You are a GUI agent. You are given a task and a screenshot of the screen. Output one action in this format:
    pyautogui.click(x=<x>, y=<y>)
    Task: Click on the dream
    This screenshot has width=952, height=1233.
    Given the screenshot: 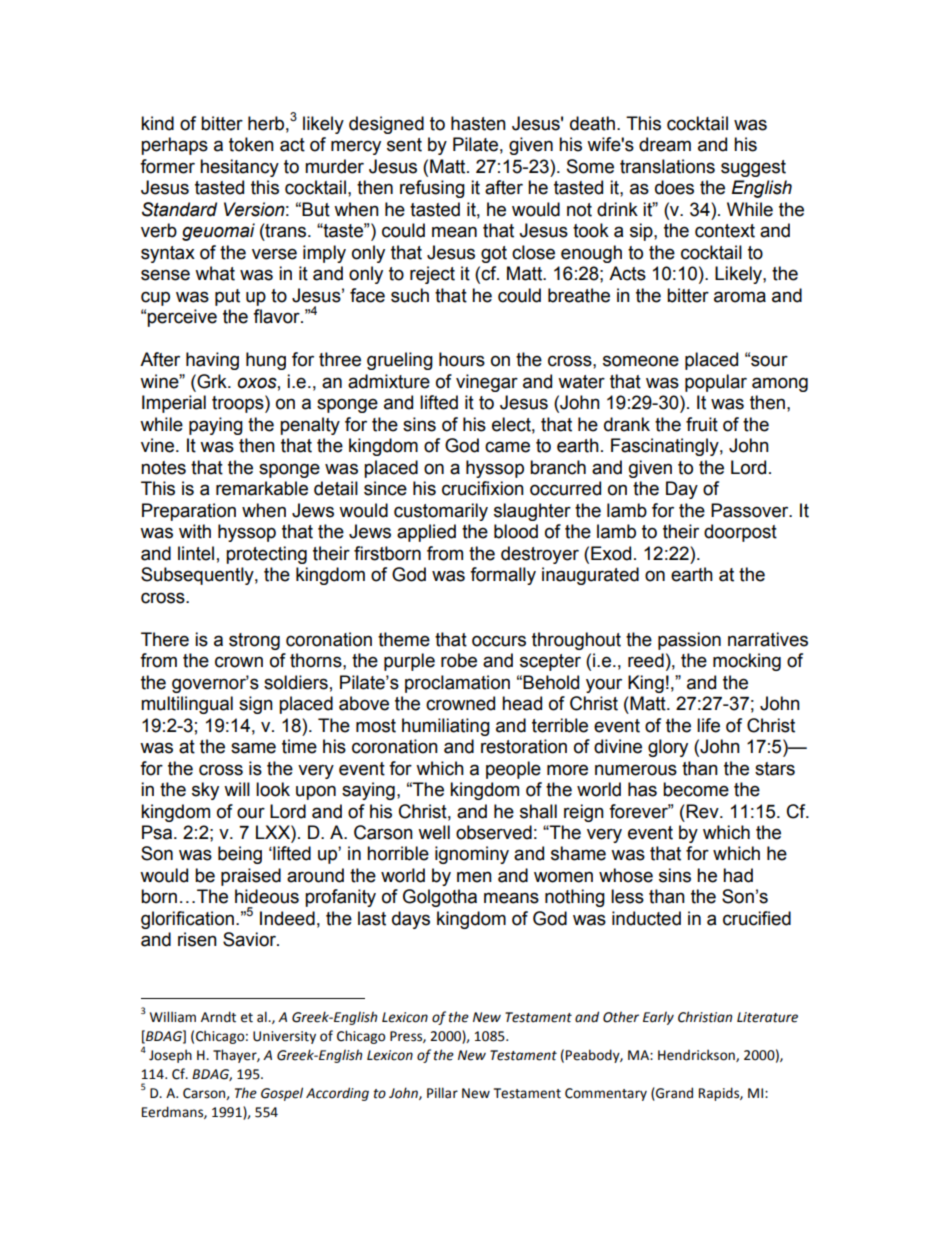 What is the action you would take?
    pyautogui.click(x=665, y=144)
